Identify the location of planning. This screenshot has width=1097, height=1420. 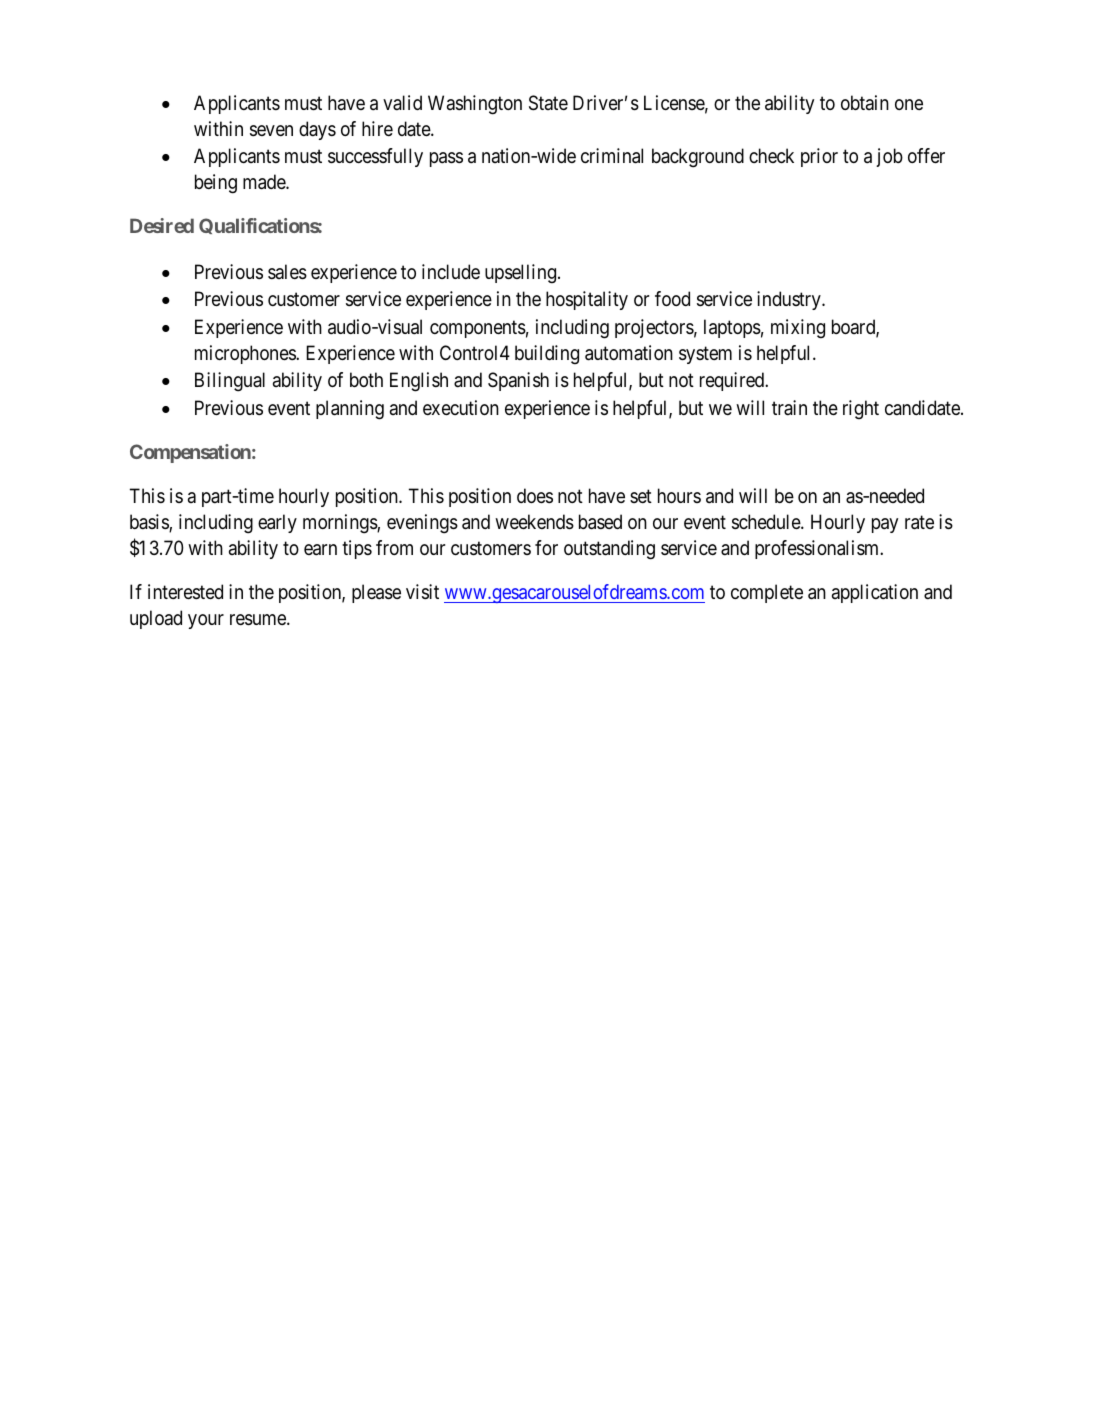
(350, 410).
